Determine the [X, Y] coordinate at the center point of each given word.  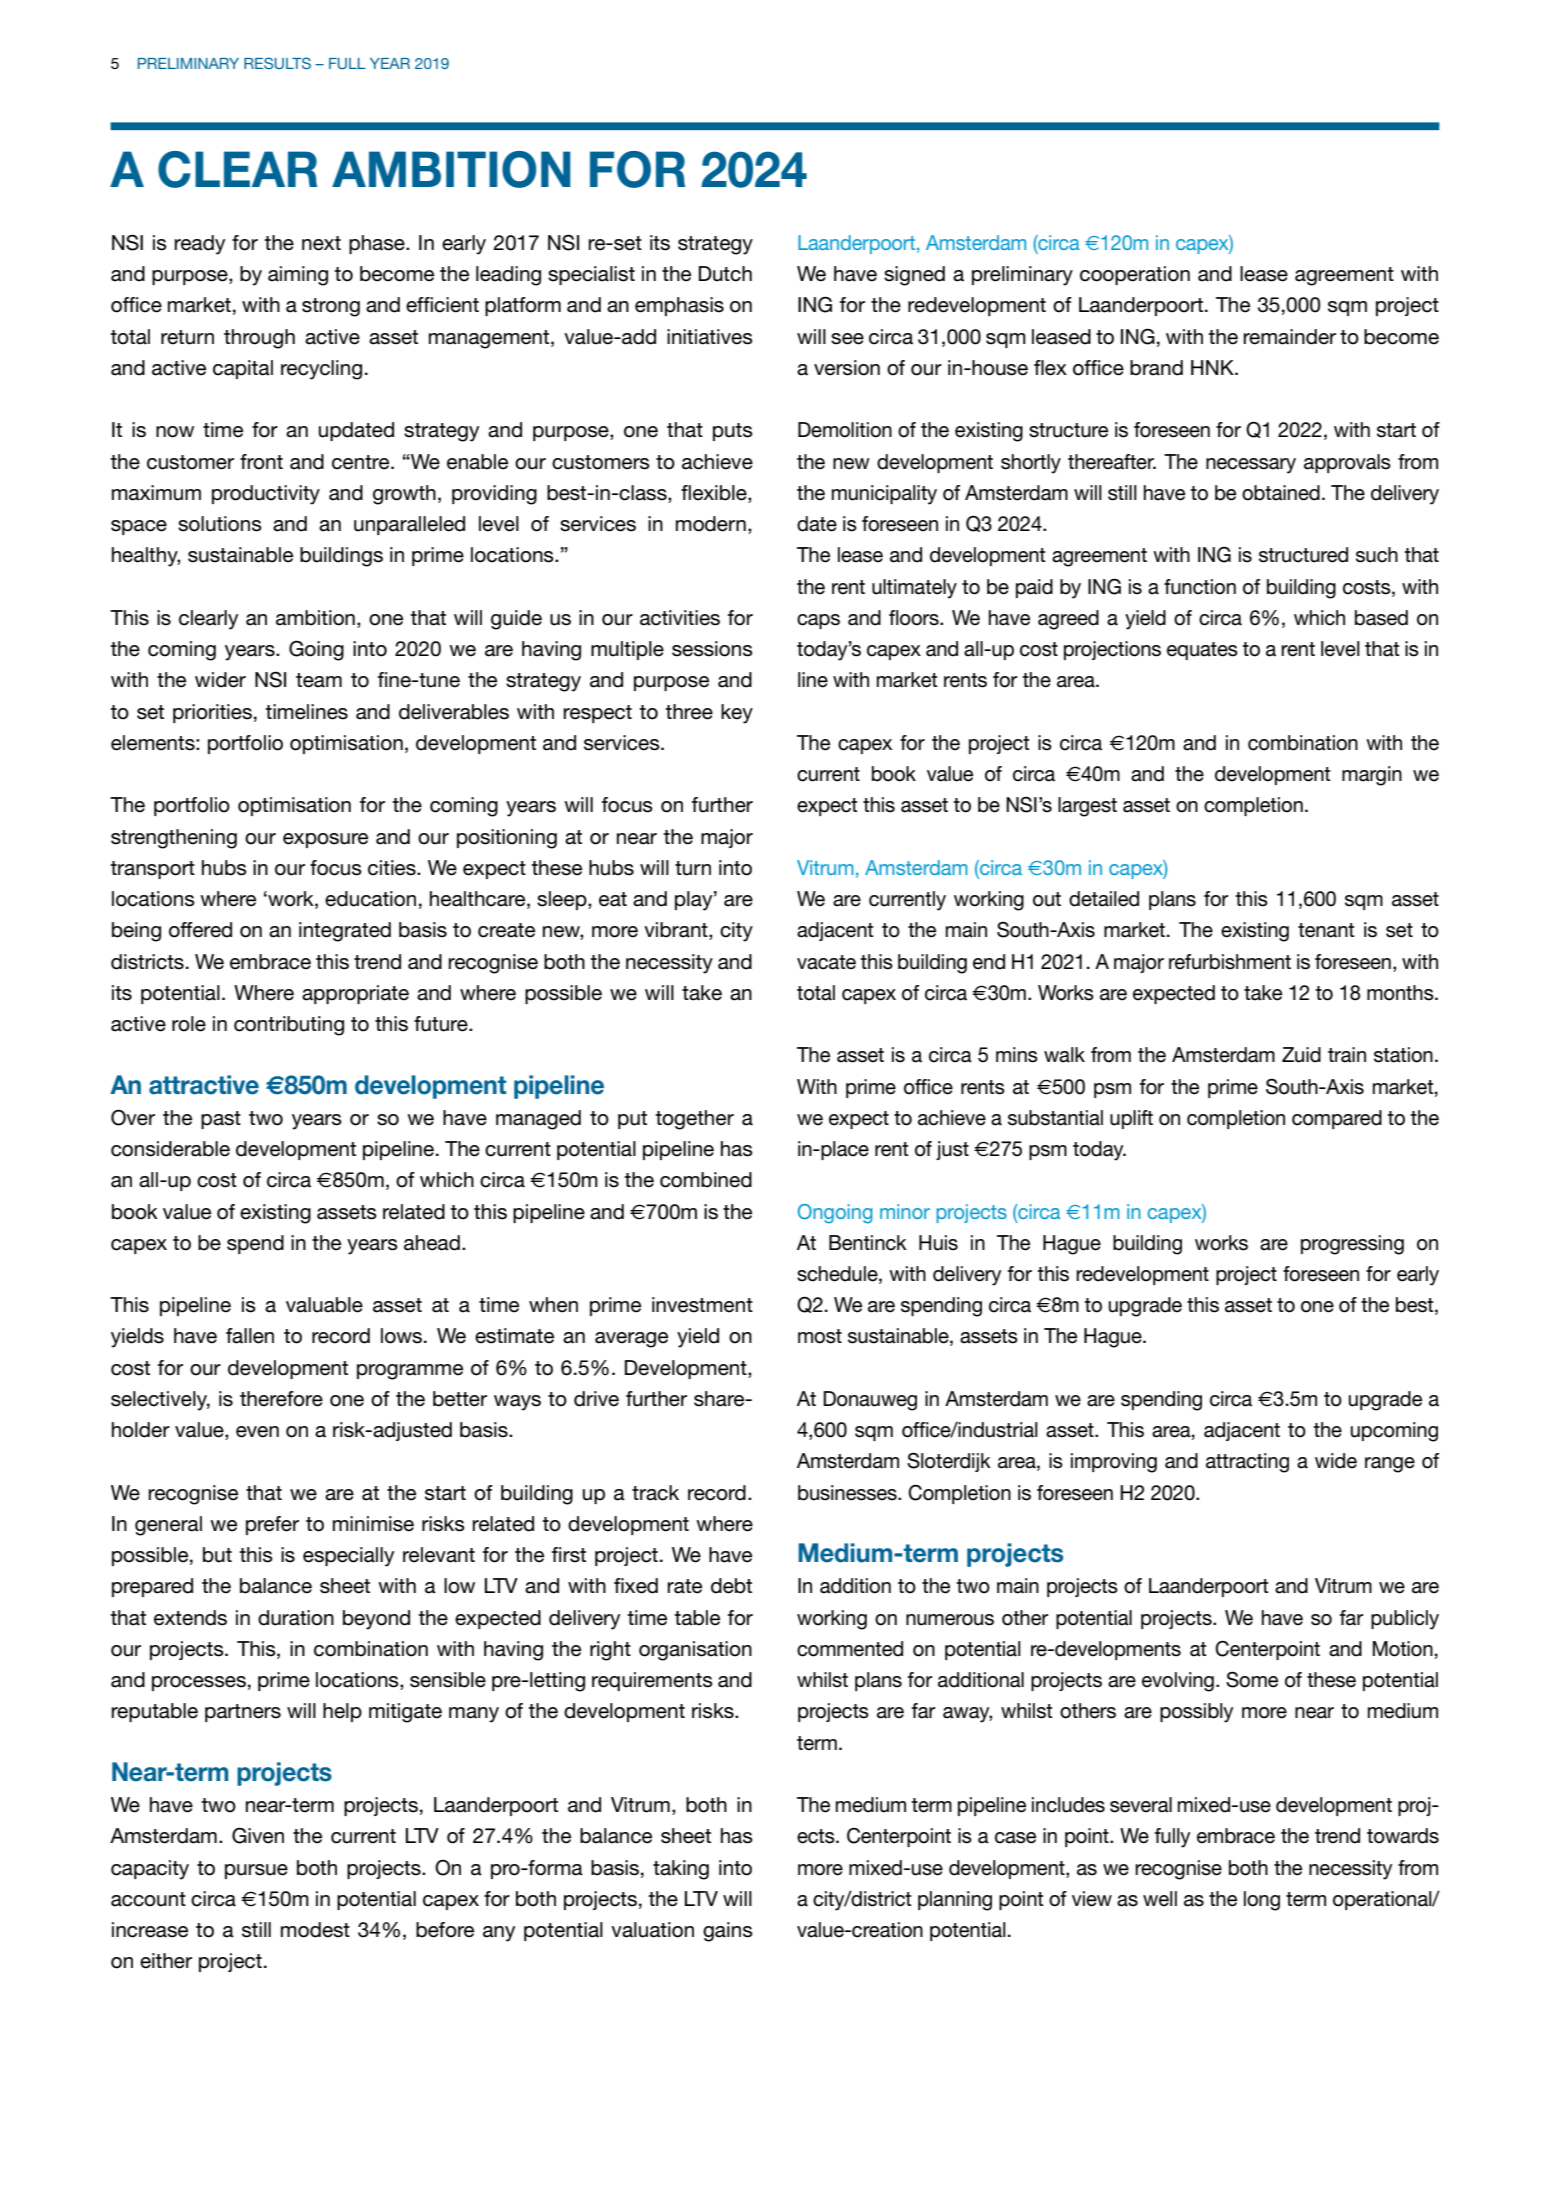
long [1262, 1901]
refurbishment [1230, 962]
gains [728, 1932]
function [1200, 587]
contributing [289, 1026]
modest [315, 1930]
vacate [826, 962]
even [257, 1432]
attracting [1247, 1463]
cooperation [1135, 275]
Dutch [725, 274]
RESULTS [277, 63]
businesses [848, 1493]
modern [711, 524]
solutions [220, 524]
